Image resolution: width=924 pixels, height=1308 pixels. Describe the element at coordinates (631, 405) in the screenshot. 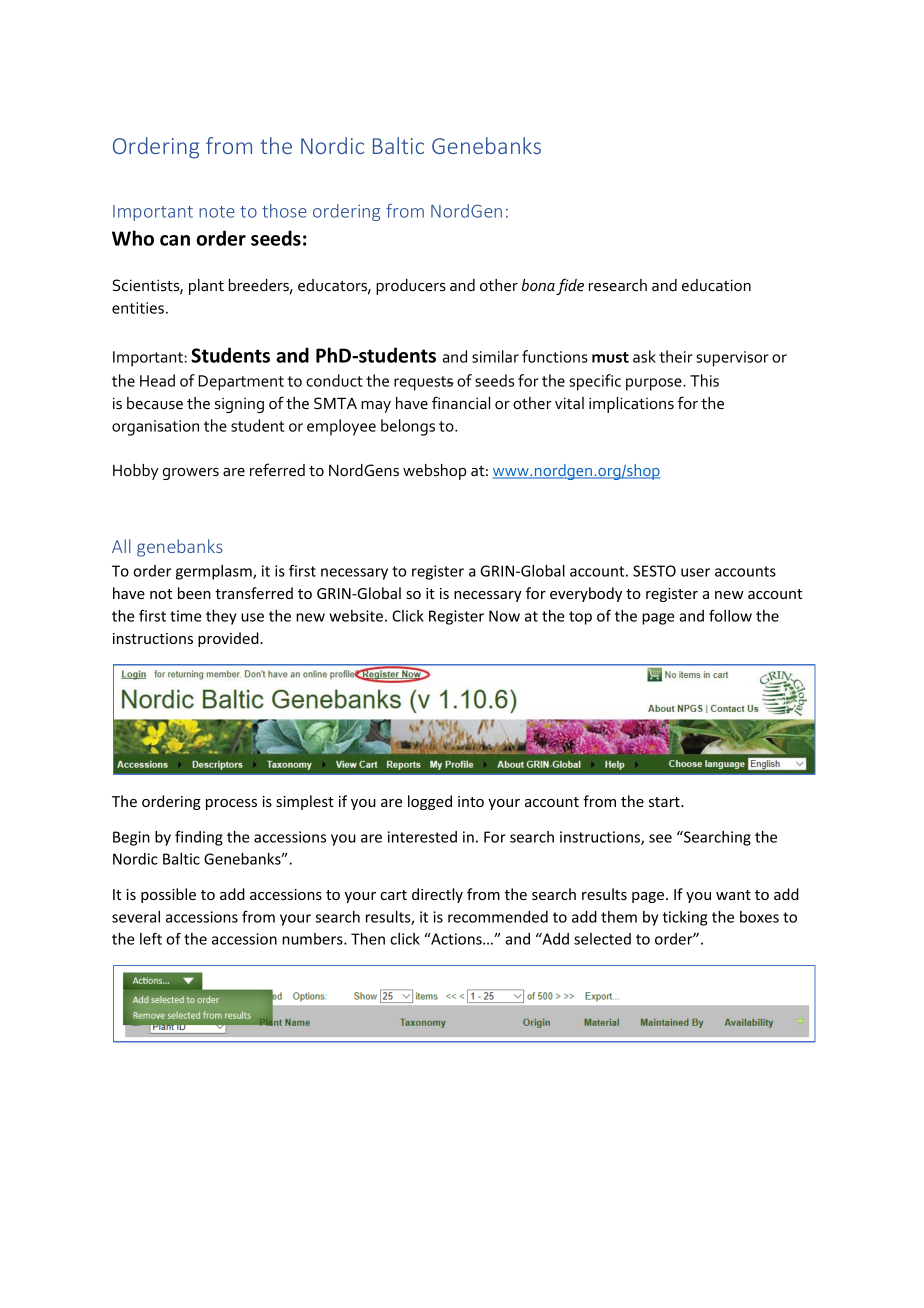

I see `implications` at that location.
